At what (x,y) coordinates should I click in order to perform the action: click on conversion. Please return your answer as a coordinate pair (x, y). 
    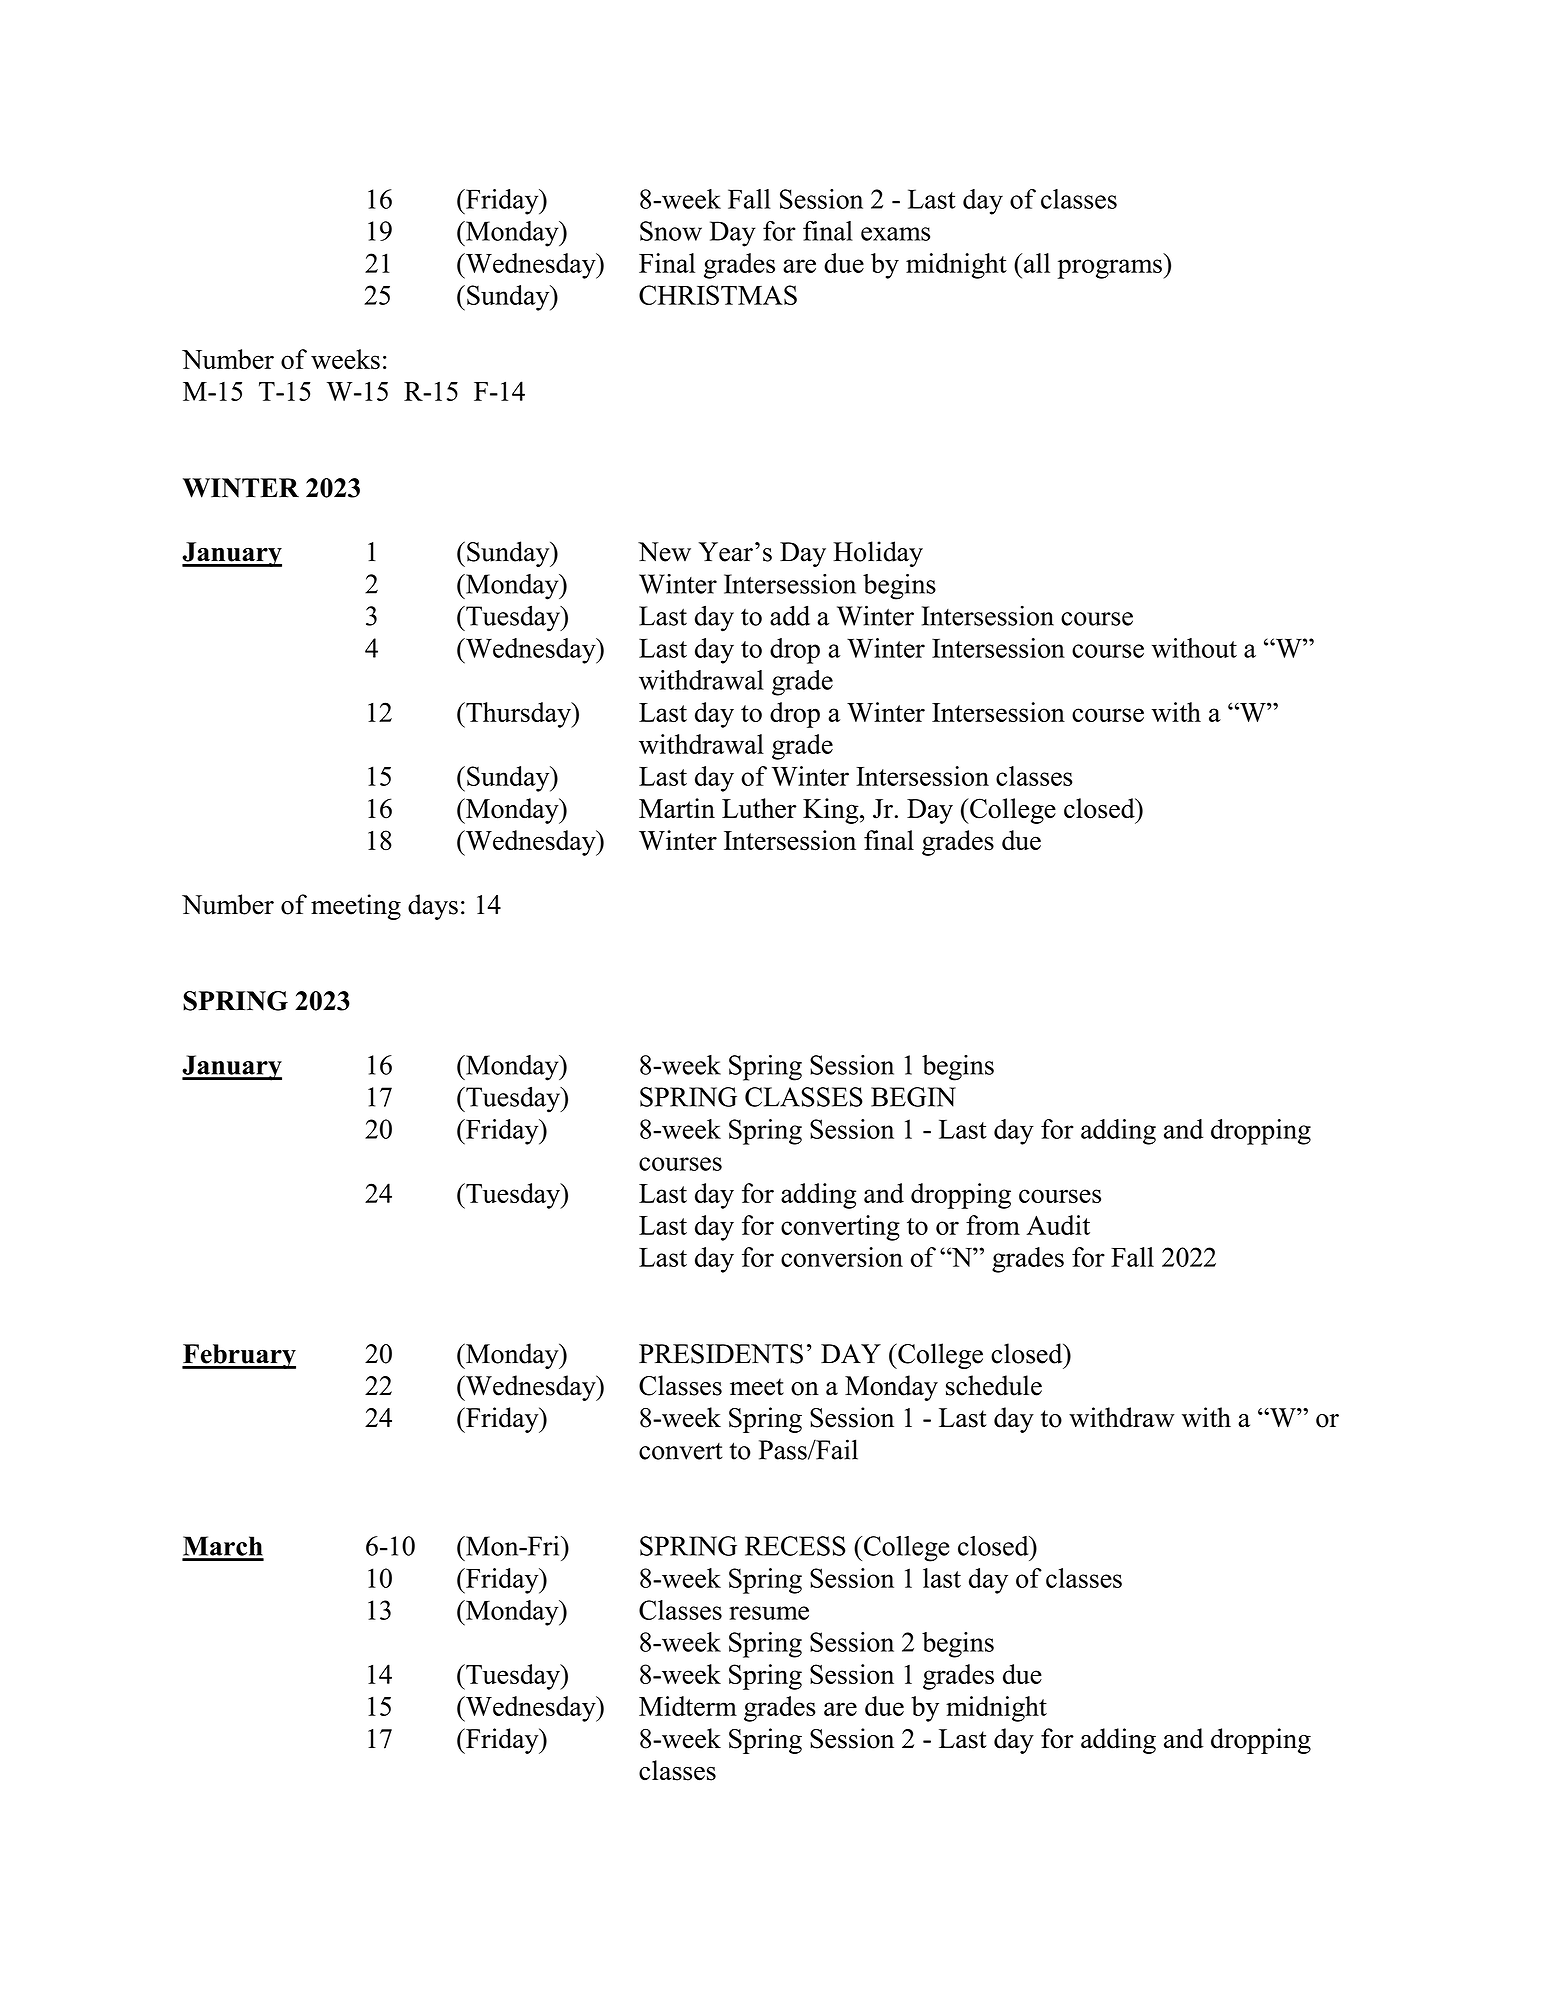
    Looking at the image, I should click on (842, 1257).
